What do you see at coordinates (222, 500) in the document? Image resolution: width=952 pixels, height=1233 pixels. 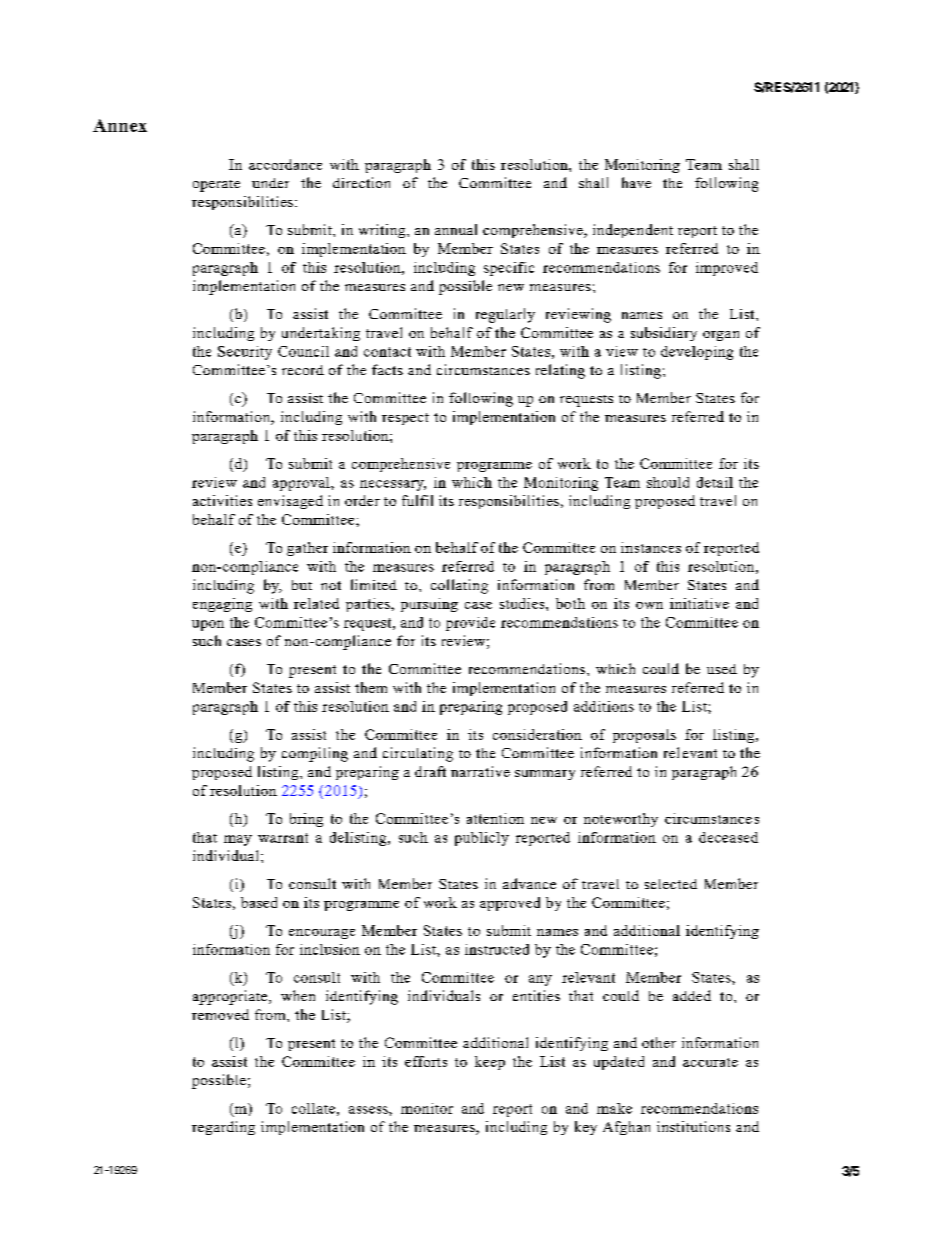 I see `activities` at bounding box center [222, 500].
